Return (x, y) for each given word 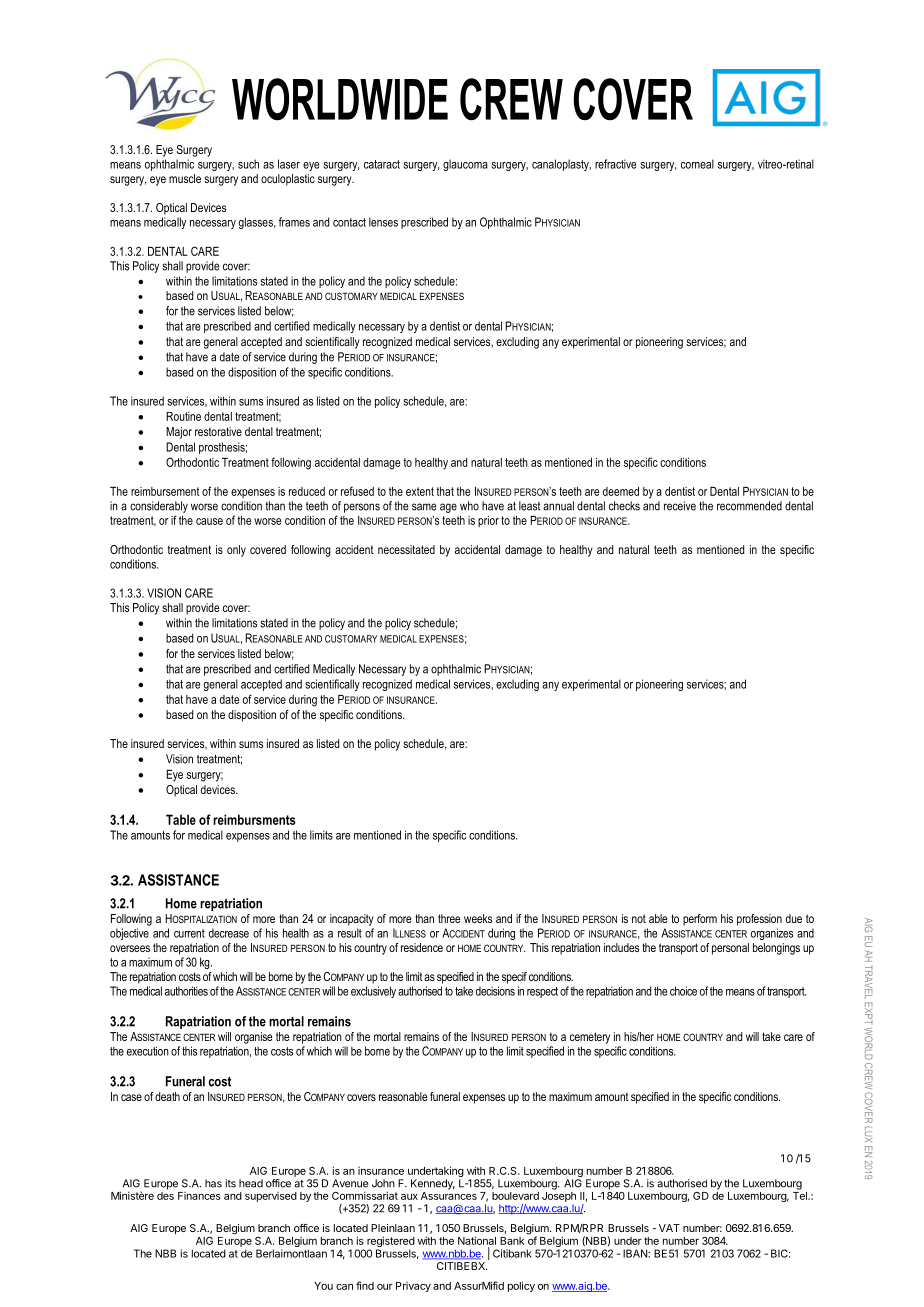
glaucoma (465, 165)
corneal (697, 164)
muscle (185, 178)
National (477, 1240)
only (236, 551)
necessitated (406, 549)
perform (700, 920)
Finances (199, 1196)
